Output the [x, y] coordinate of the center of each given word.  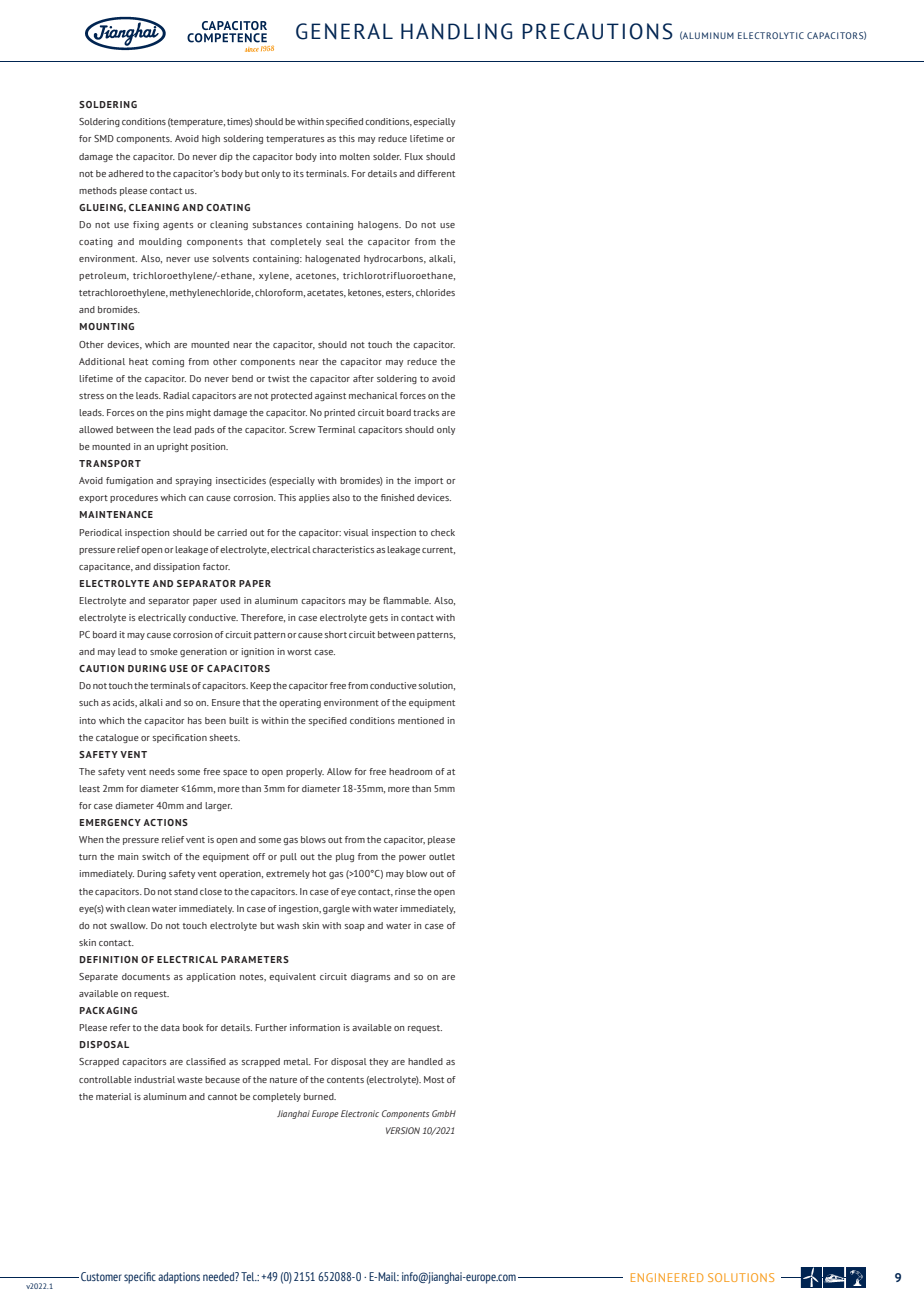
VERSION [403, 1130]
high [211, 139]
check [443, 532]
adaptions [179, 1278]
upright [172, 447]
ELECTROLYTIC [771, 35]
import [429, 481]
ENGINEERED [667, 1277]
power [412, 858]
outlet [442, 856]
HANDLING [456, 31]
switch [156, 856]
